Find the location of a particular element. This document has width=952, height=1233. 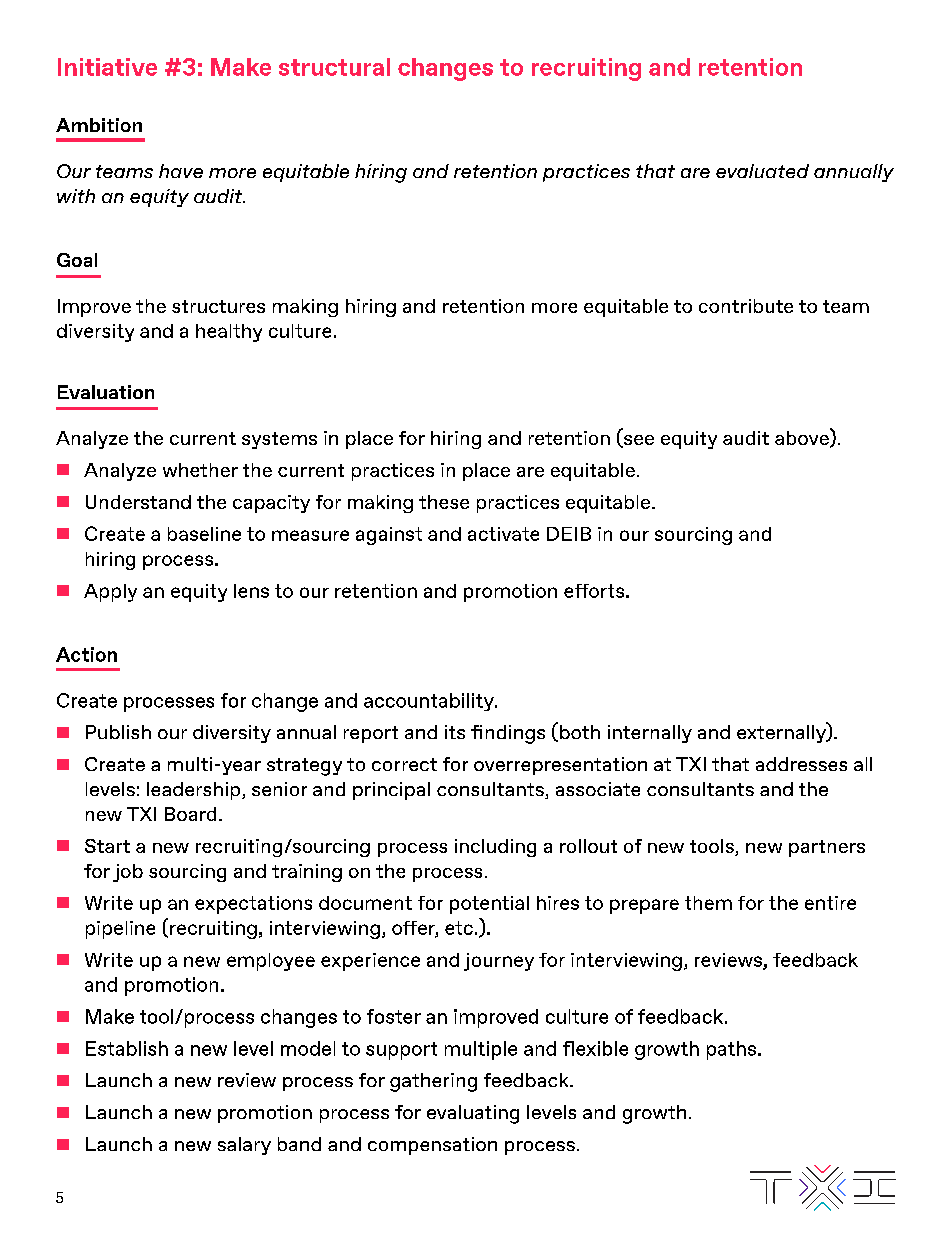

Initiative is located at coordinates (107, 67).
